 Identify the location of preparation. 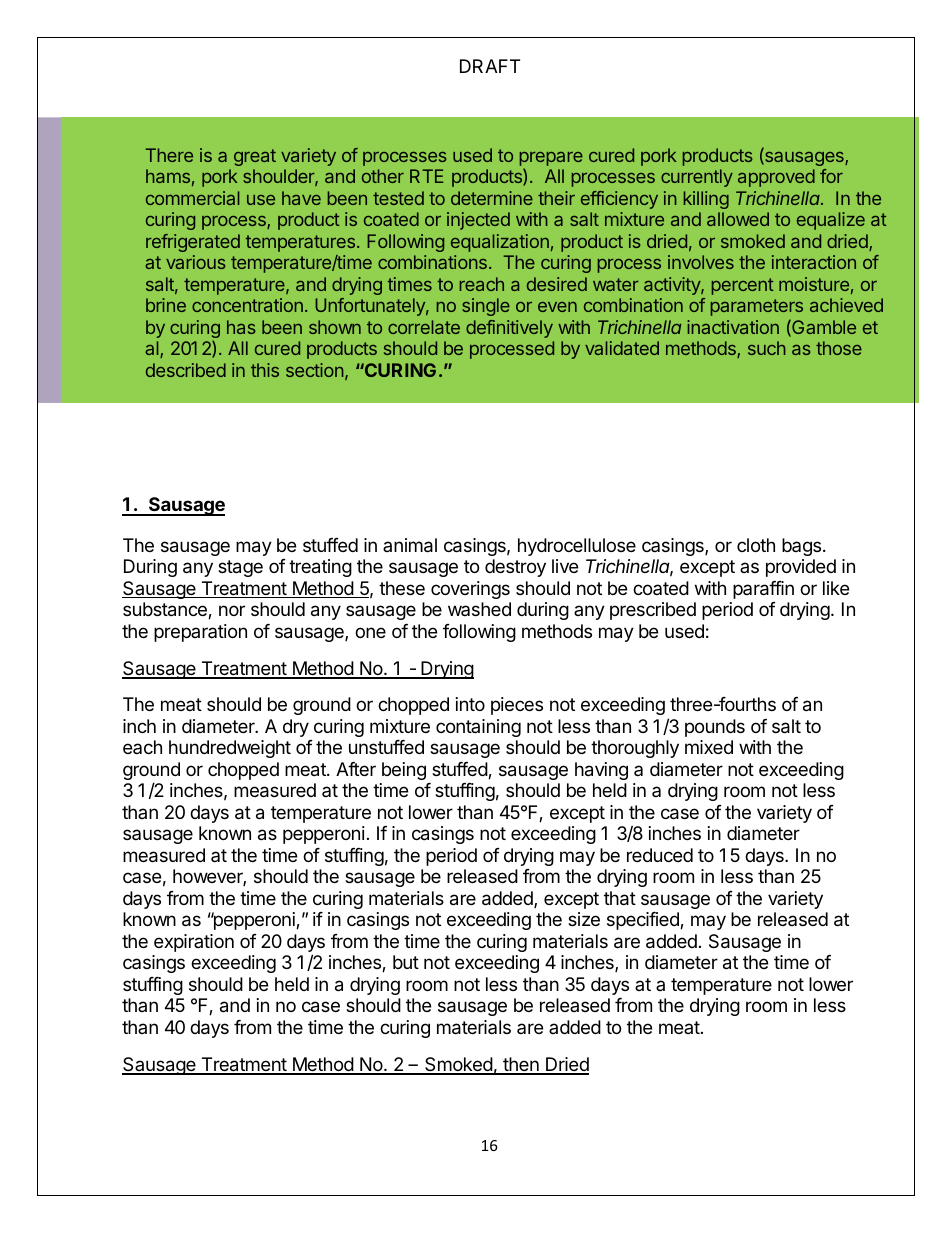
(200, 633).
